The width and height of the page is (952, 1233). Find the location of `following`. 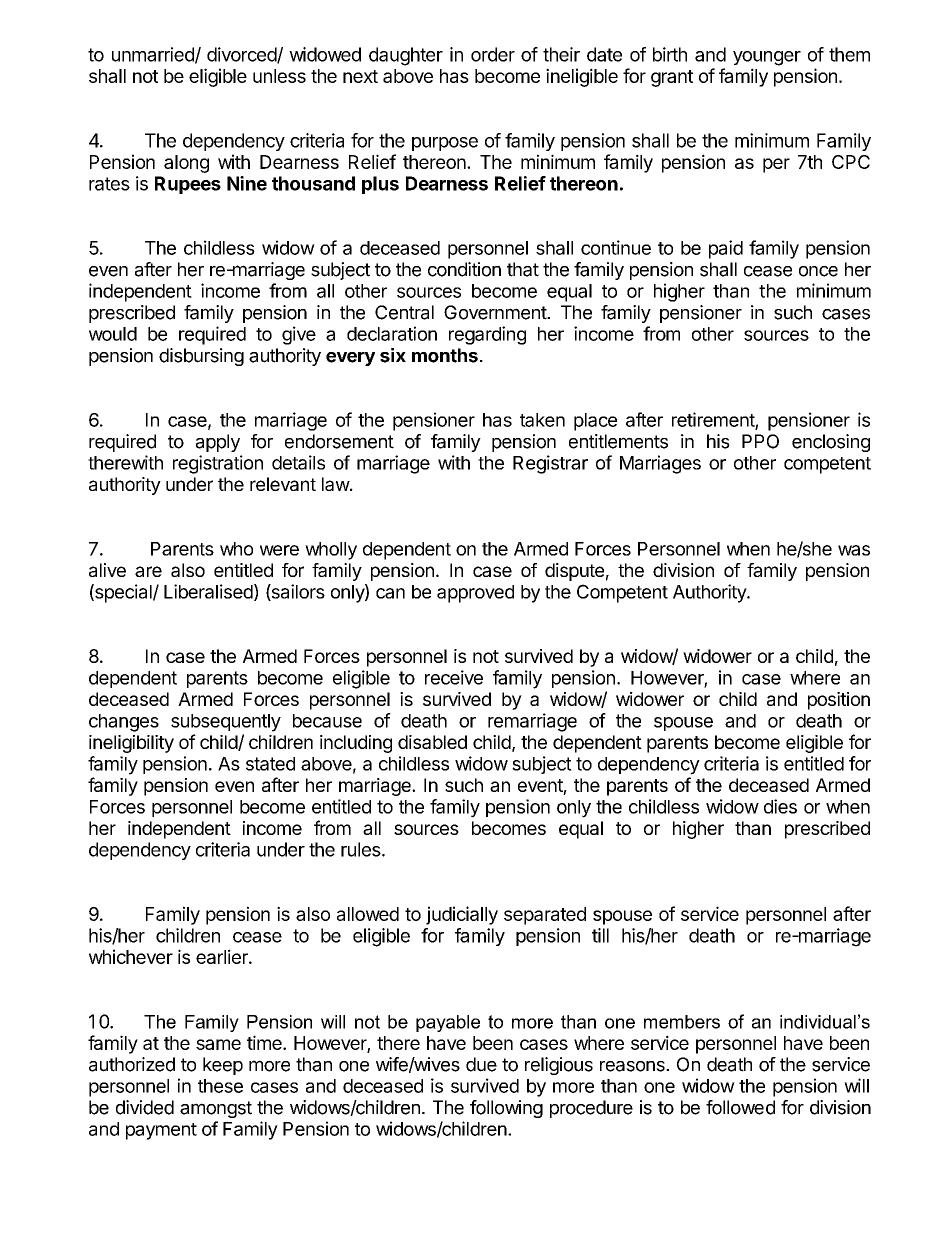

following is located at coordinates (506, 1109).
